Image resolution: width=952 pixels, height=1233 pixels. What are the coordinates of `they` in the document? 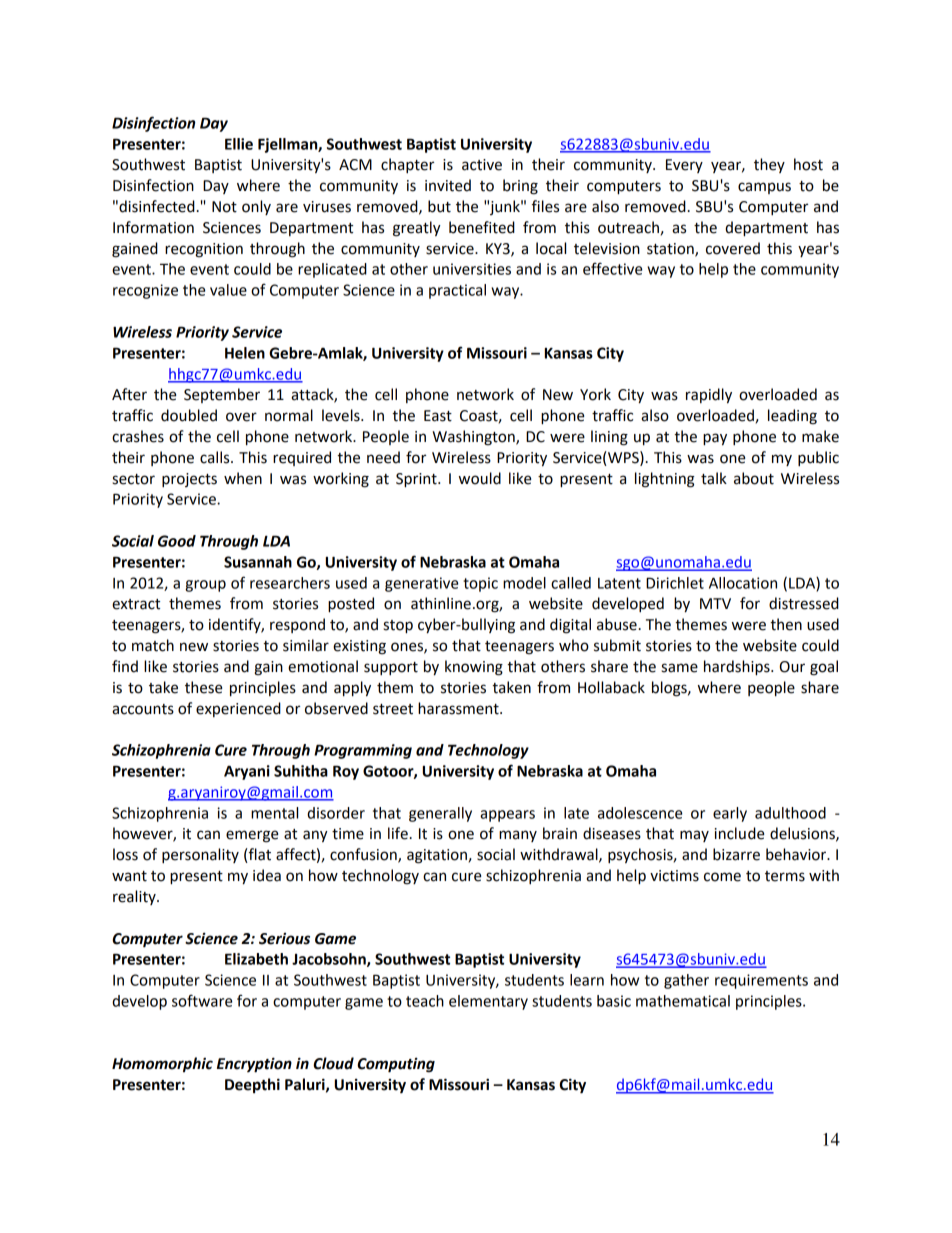 It's located at (769, 165).
